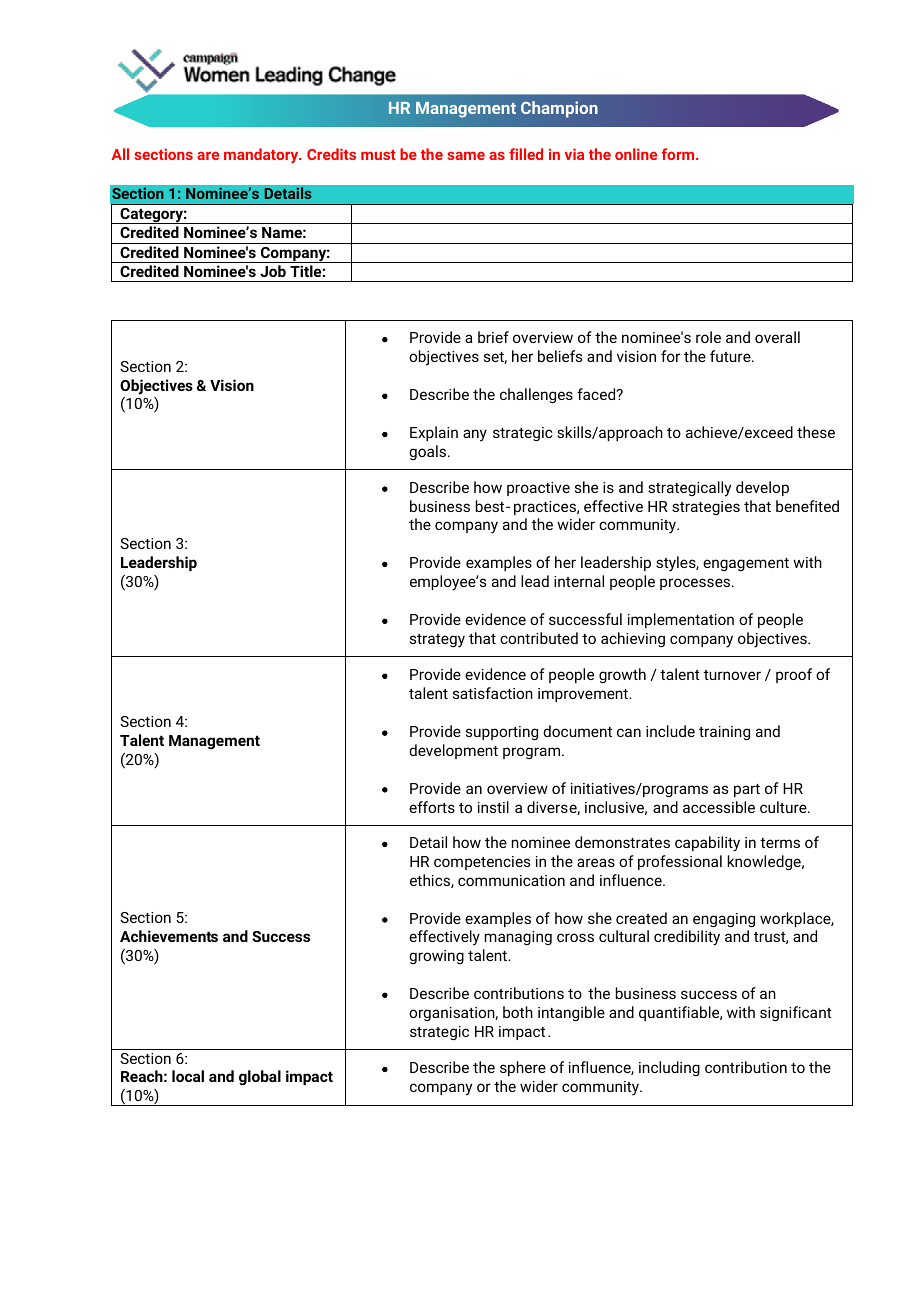 The image size is (924, 1308). I want to click on form, so click(679, 154).
